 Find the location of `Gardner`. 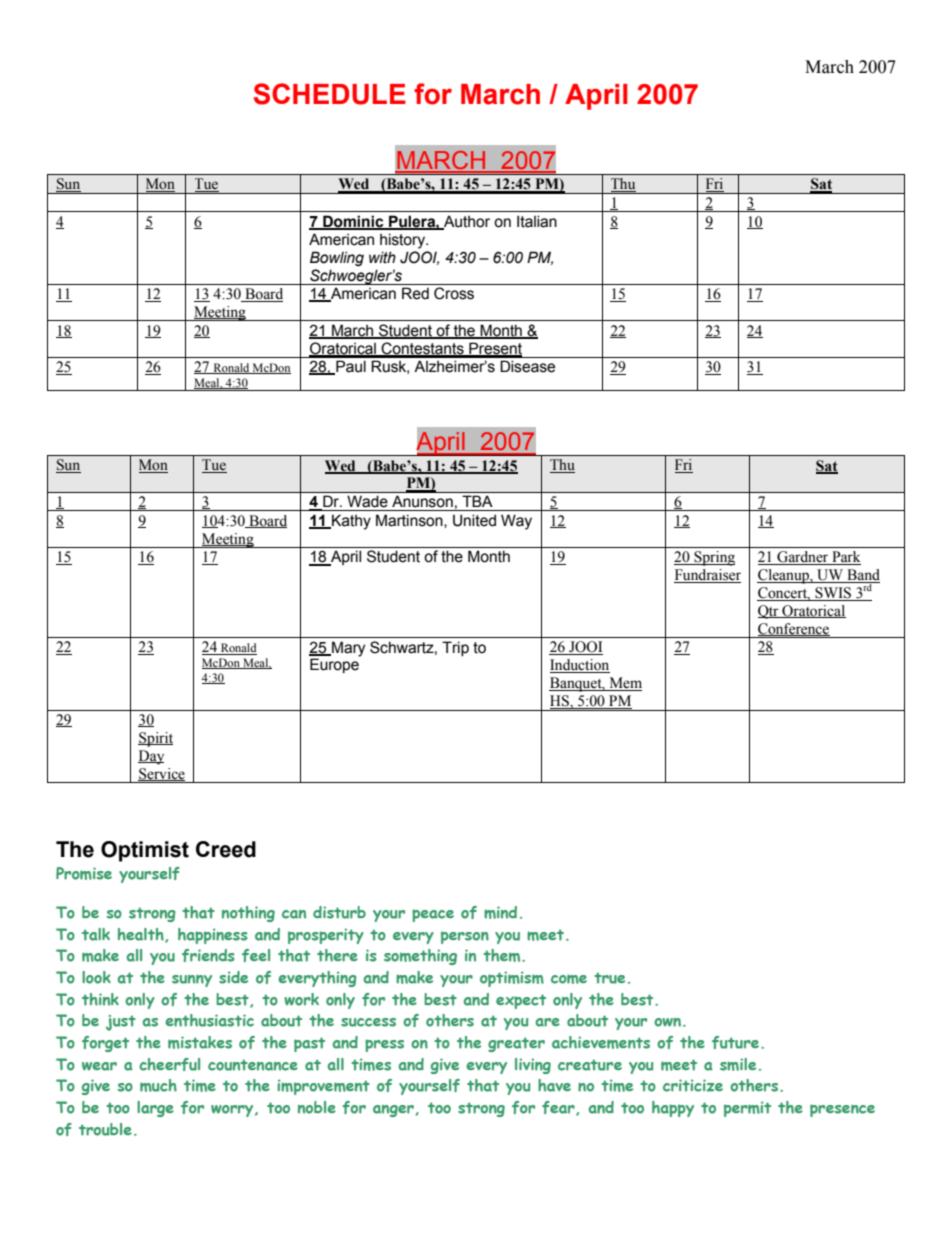

Gardner is located at coordinates (803, 558).
